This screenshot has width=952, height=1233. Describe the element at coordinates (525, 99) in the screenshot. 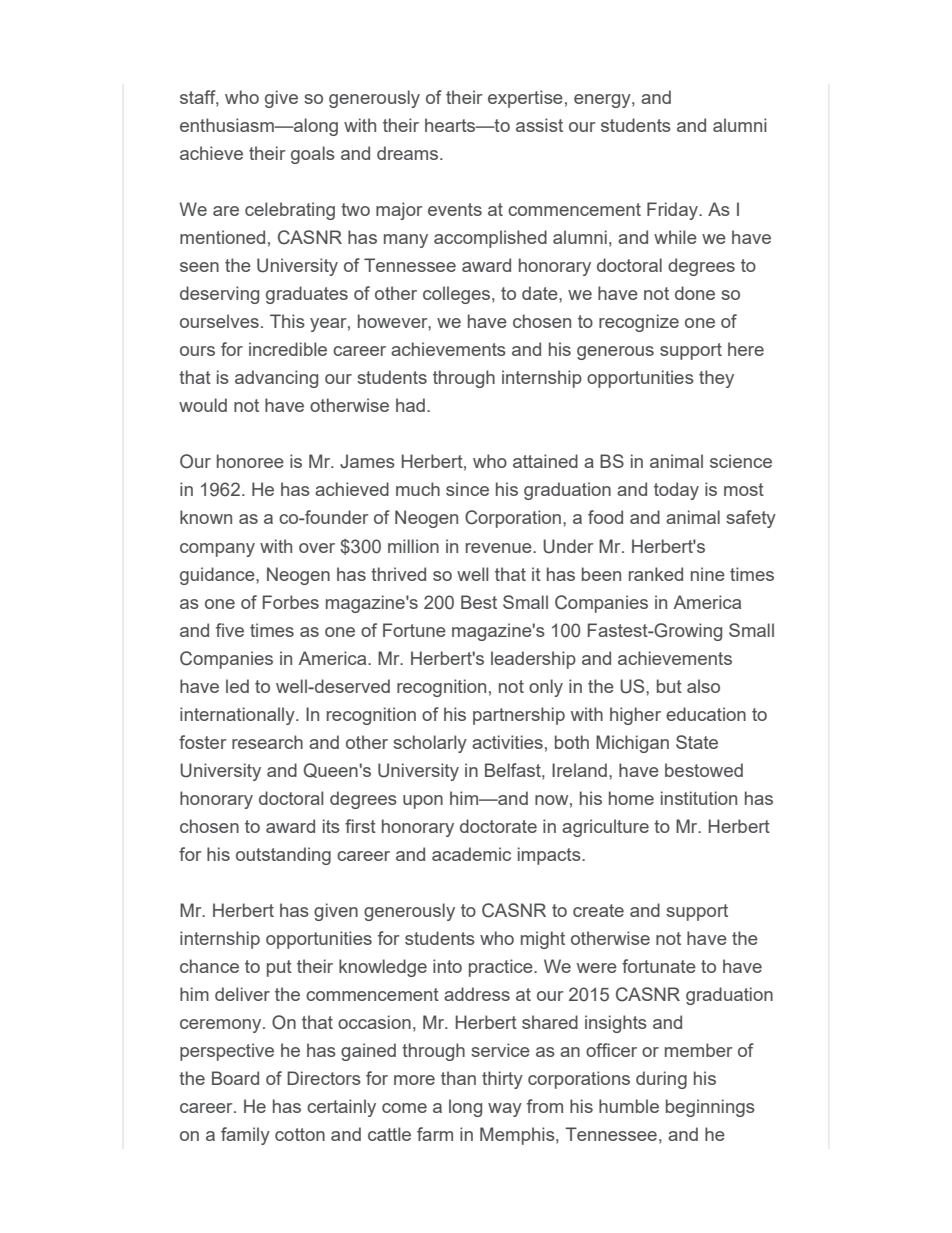

I see `expertise` at that location.
